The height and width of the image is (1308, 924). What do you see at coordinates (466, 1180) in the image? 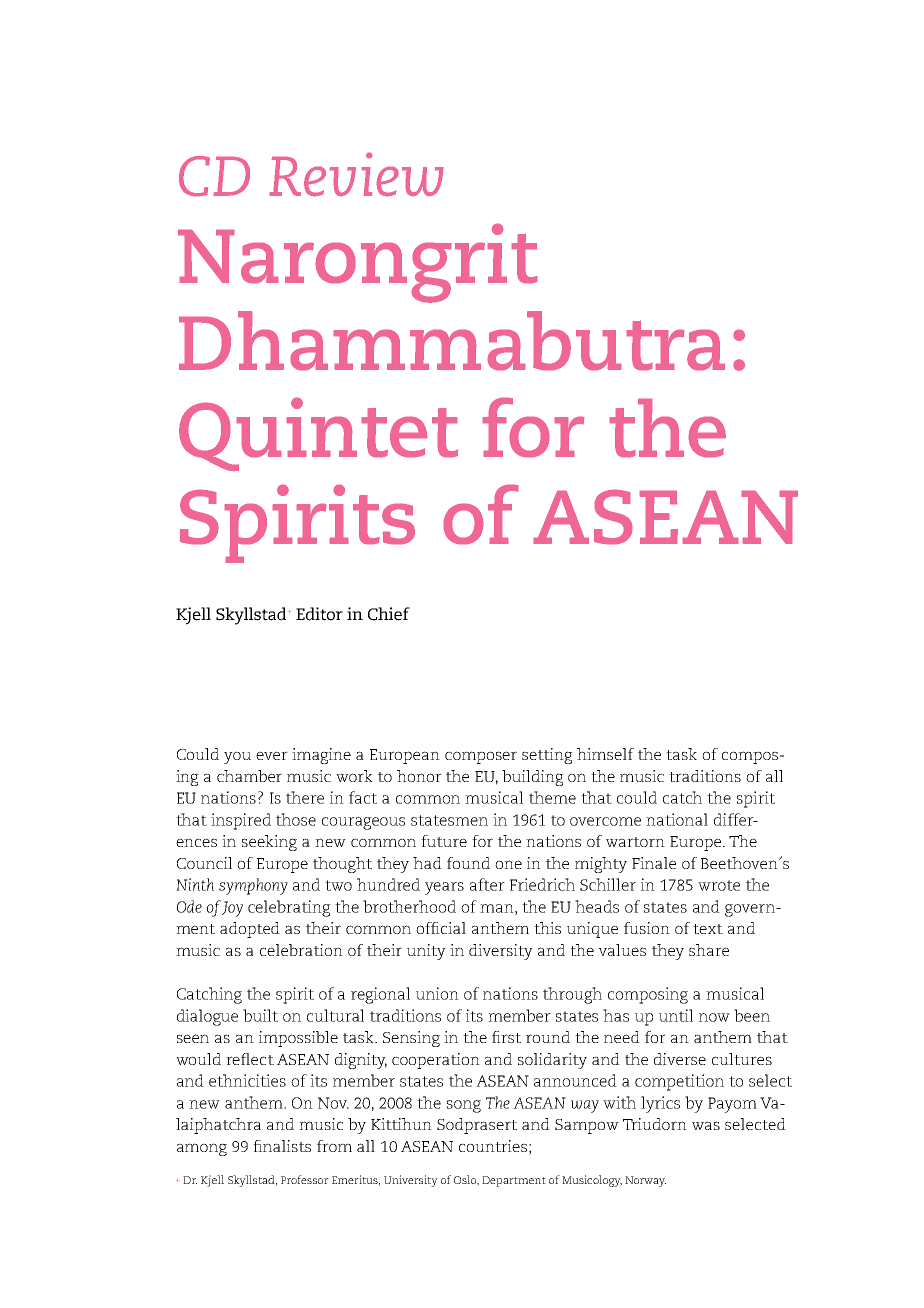
I see `Oslo` at bounding box center [466, 1180].
